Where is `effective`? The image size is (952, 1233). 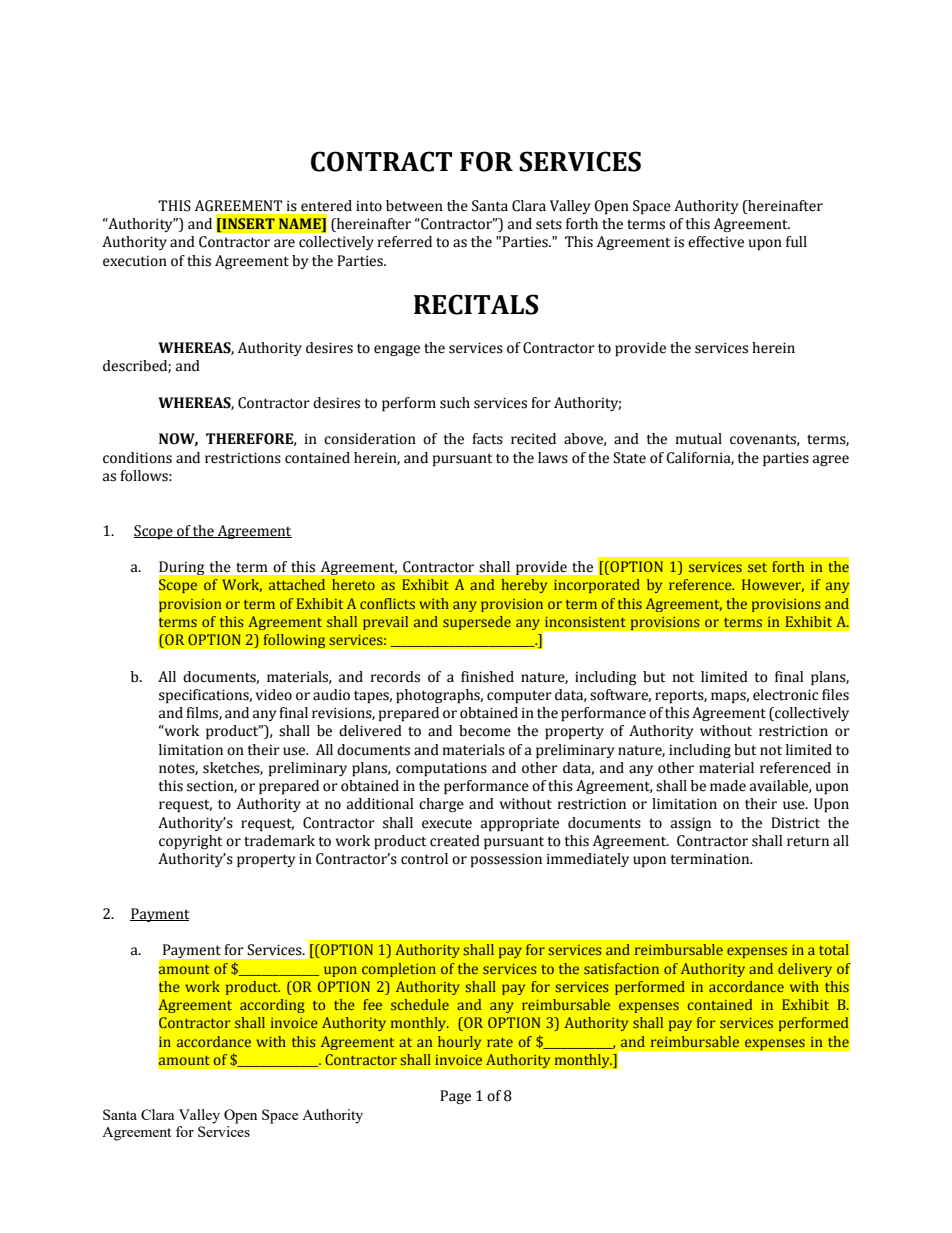
effective is located at coordinates (716, 242).
